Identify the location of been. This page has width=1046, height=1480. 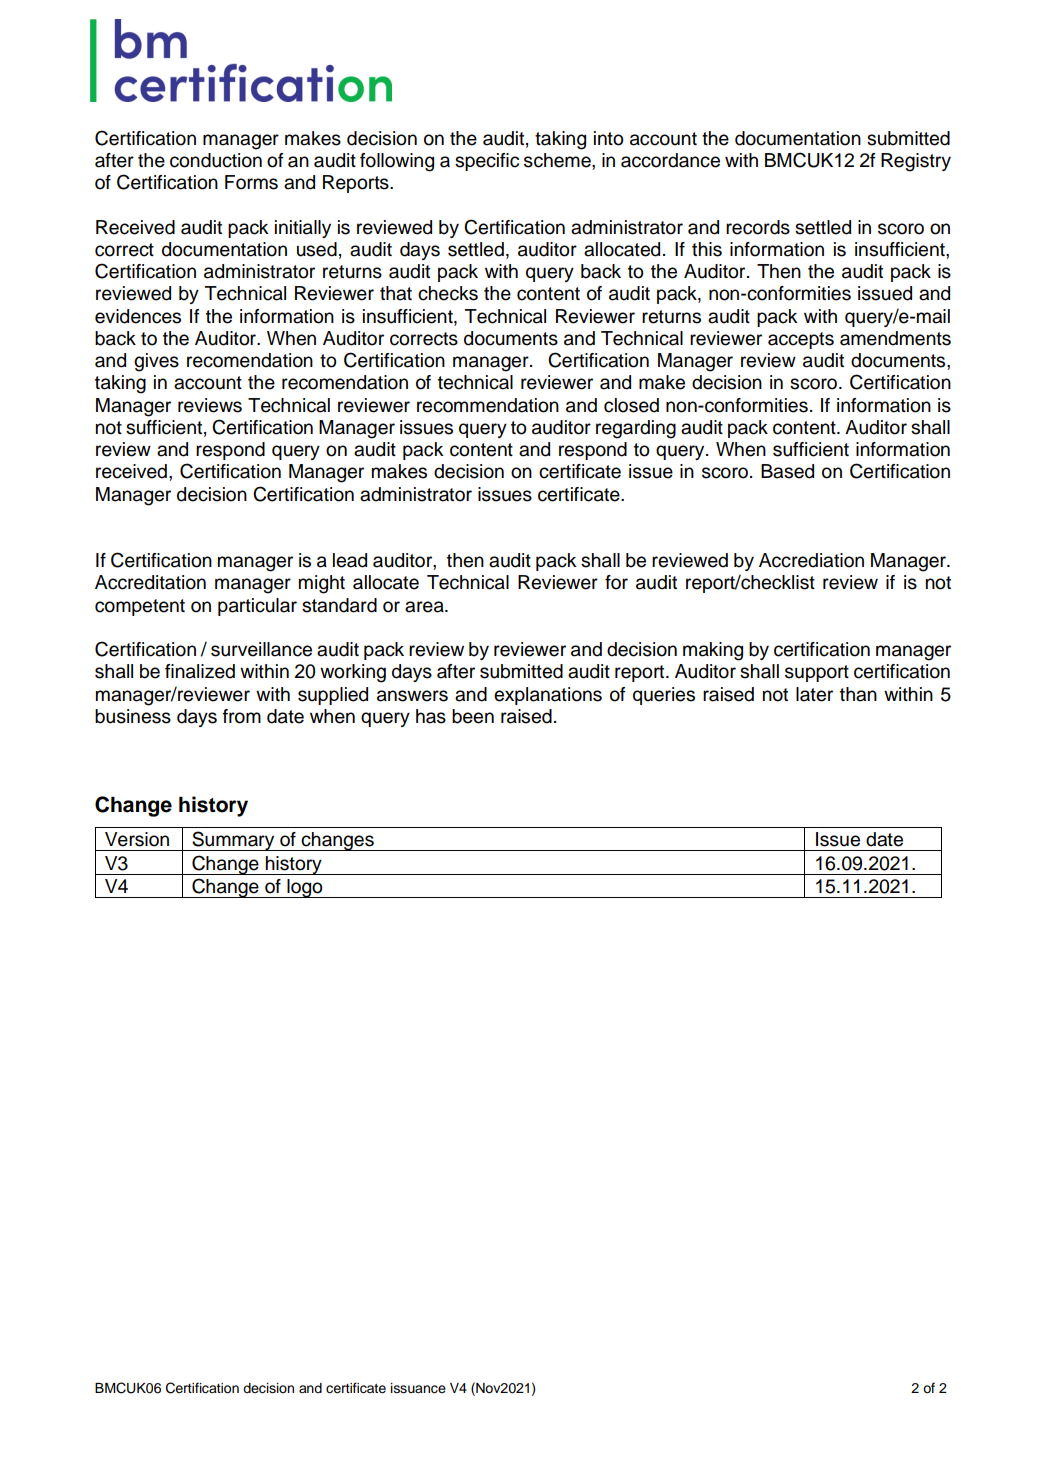
(473, 716).
